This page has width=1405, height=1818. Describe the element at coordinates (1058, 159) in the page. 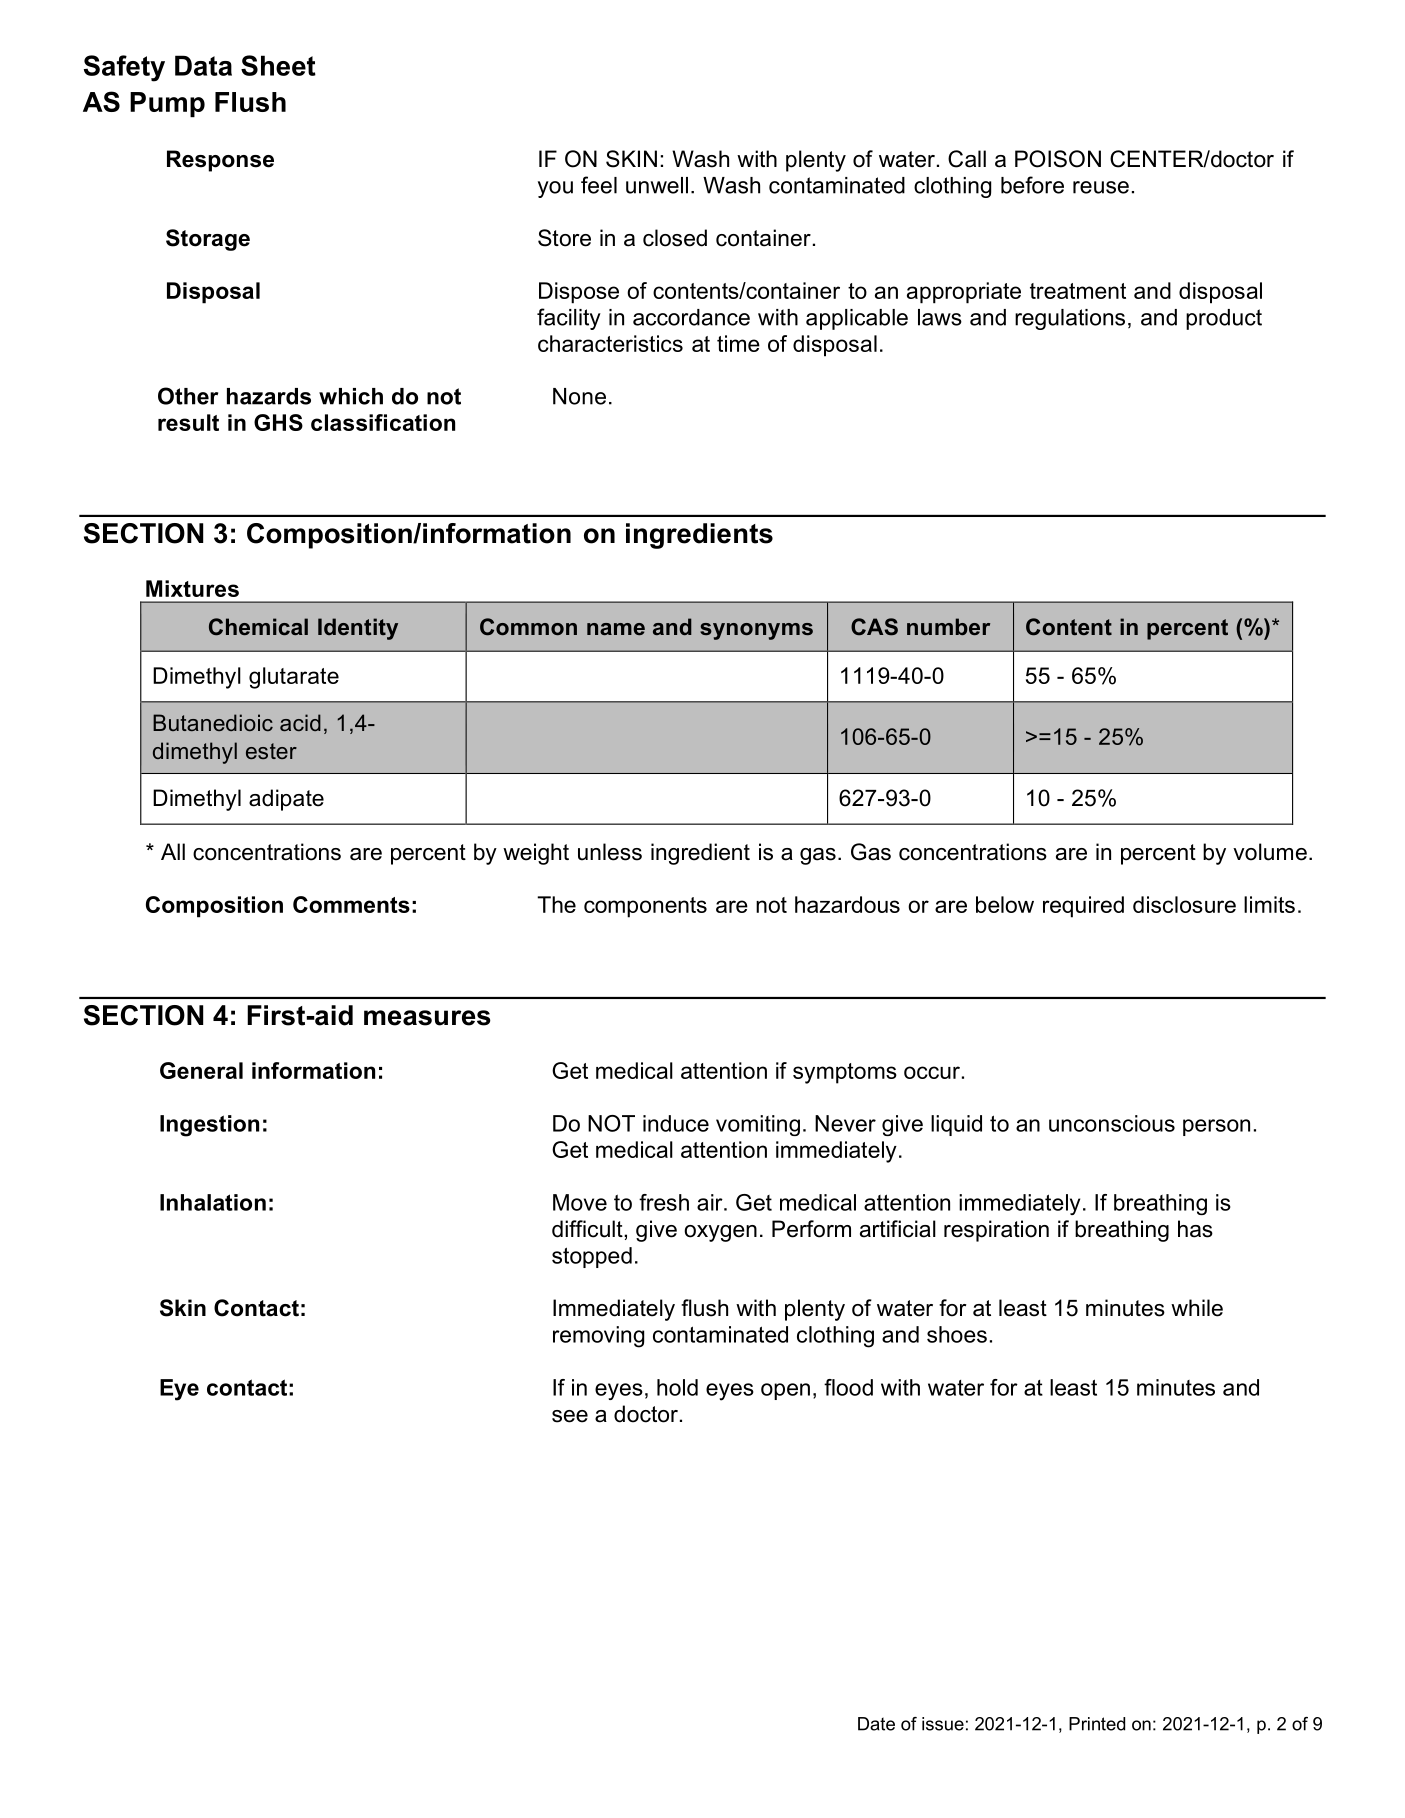

I see `POISON` at that location.
